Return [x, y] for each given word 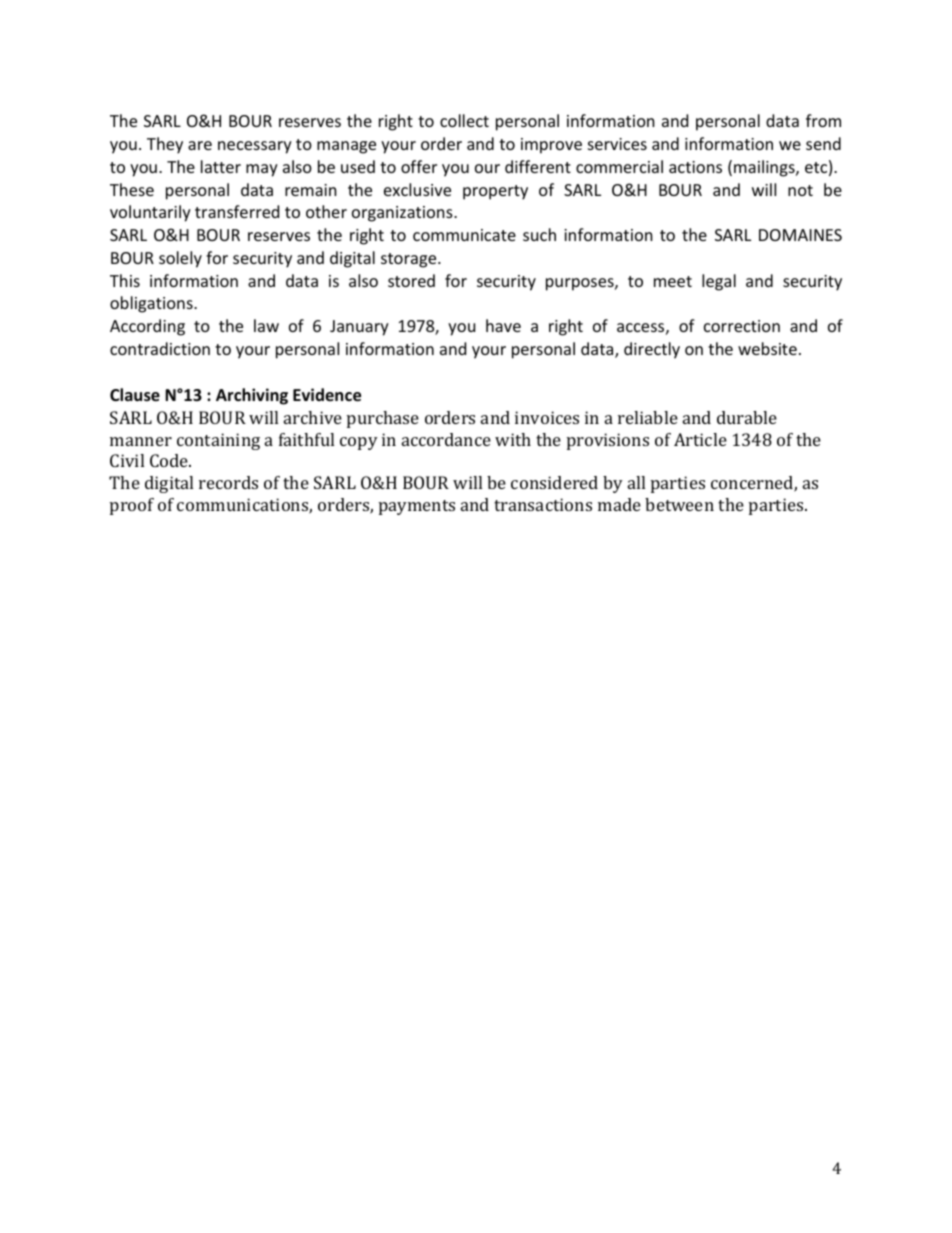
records [228, 482]
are [200, 145]
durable [747, 417]
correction [742, 326]
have [503, 325]
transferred [237, 211]
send [823, 143]
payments [417, 507]
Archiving [252, 396]
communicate [464, 235]
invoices [547, 417]
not [800, 190]
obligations [152, 304]
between [679, 504]
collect [464, 120]
